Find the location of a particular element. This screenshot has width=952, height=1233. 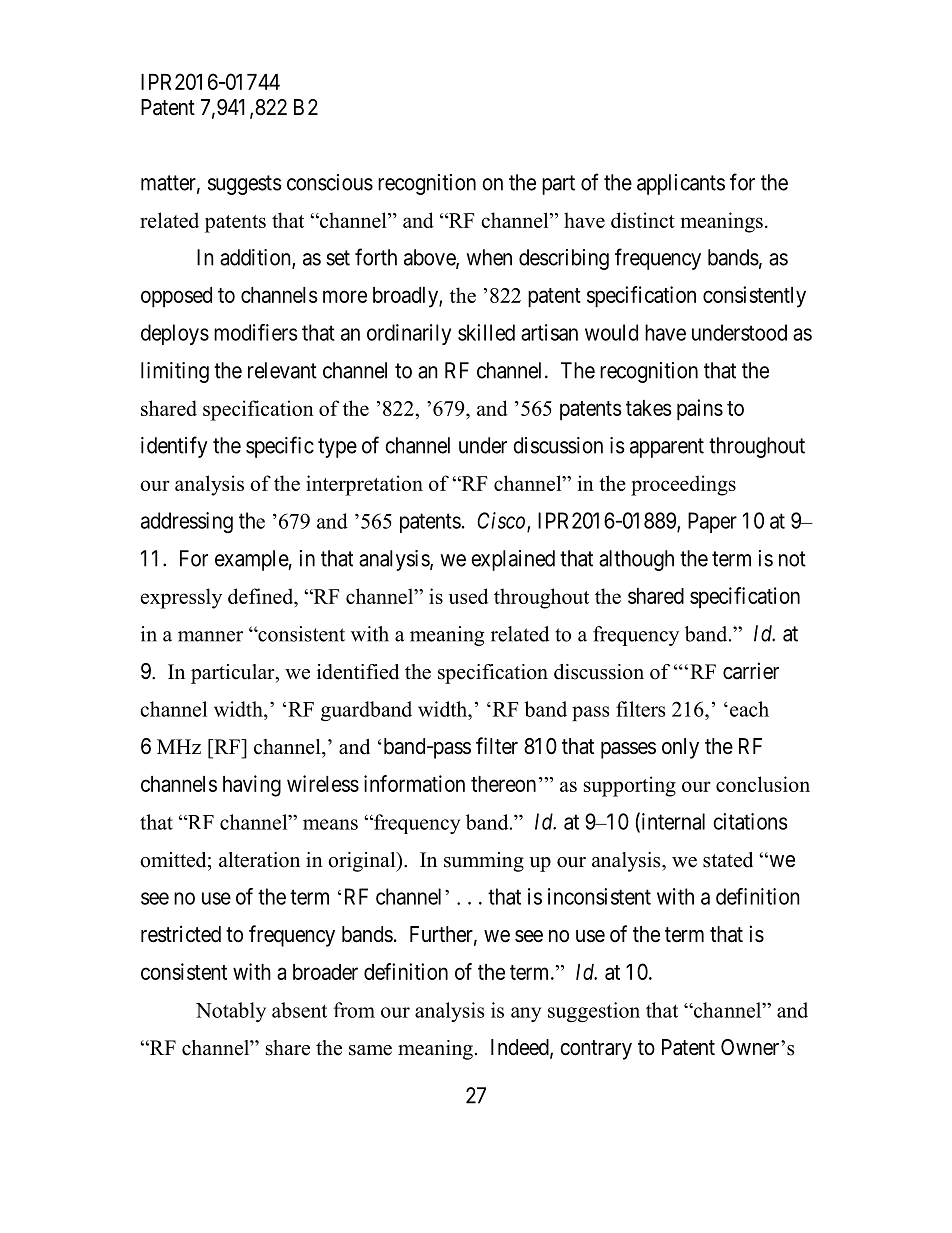

Cisco is located at coordinates (502, 521).
